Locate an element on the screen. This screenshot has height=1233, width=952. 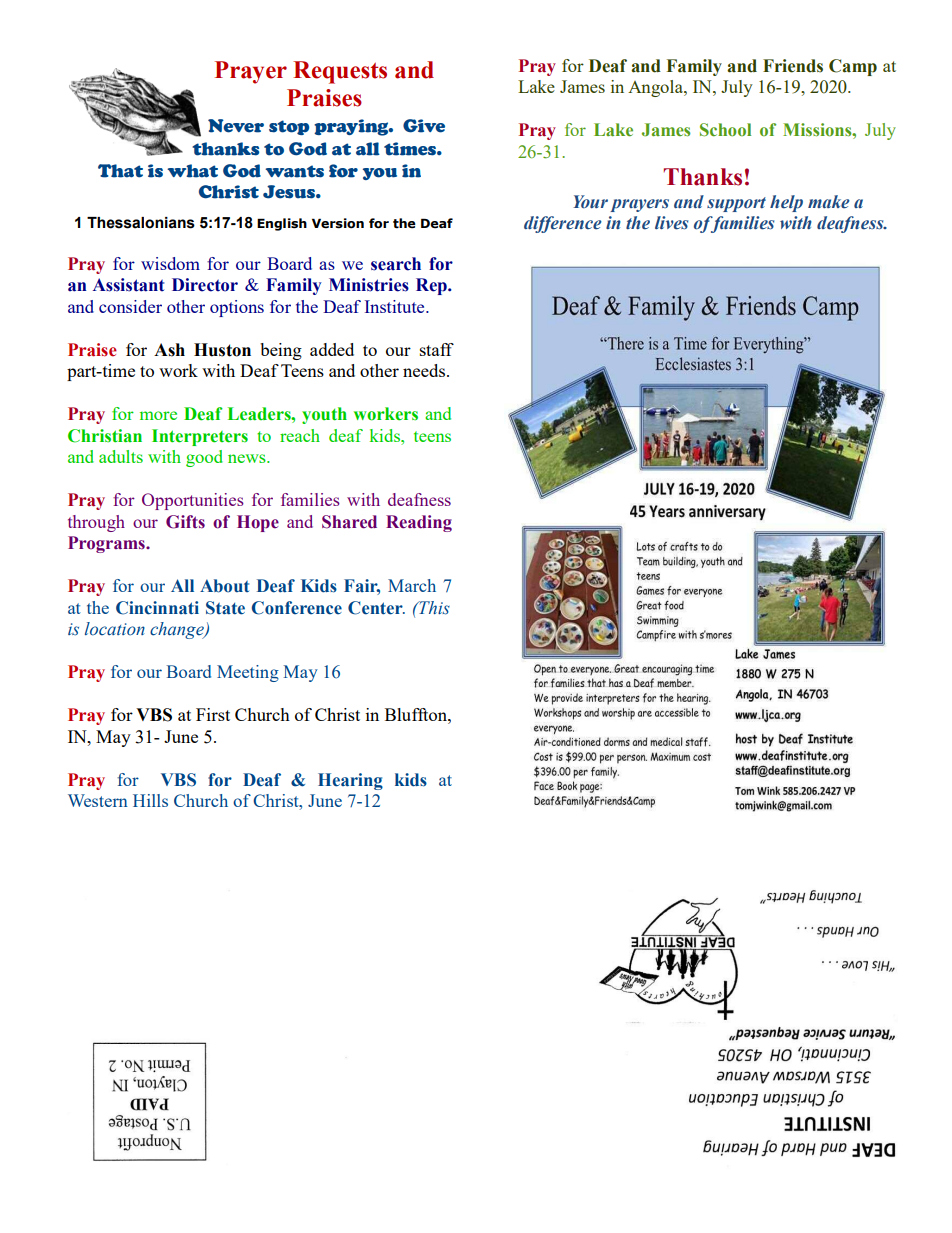
This is located at coordinates (433, 608).
